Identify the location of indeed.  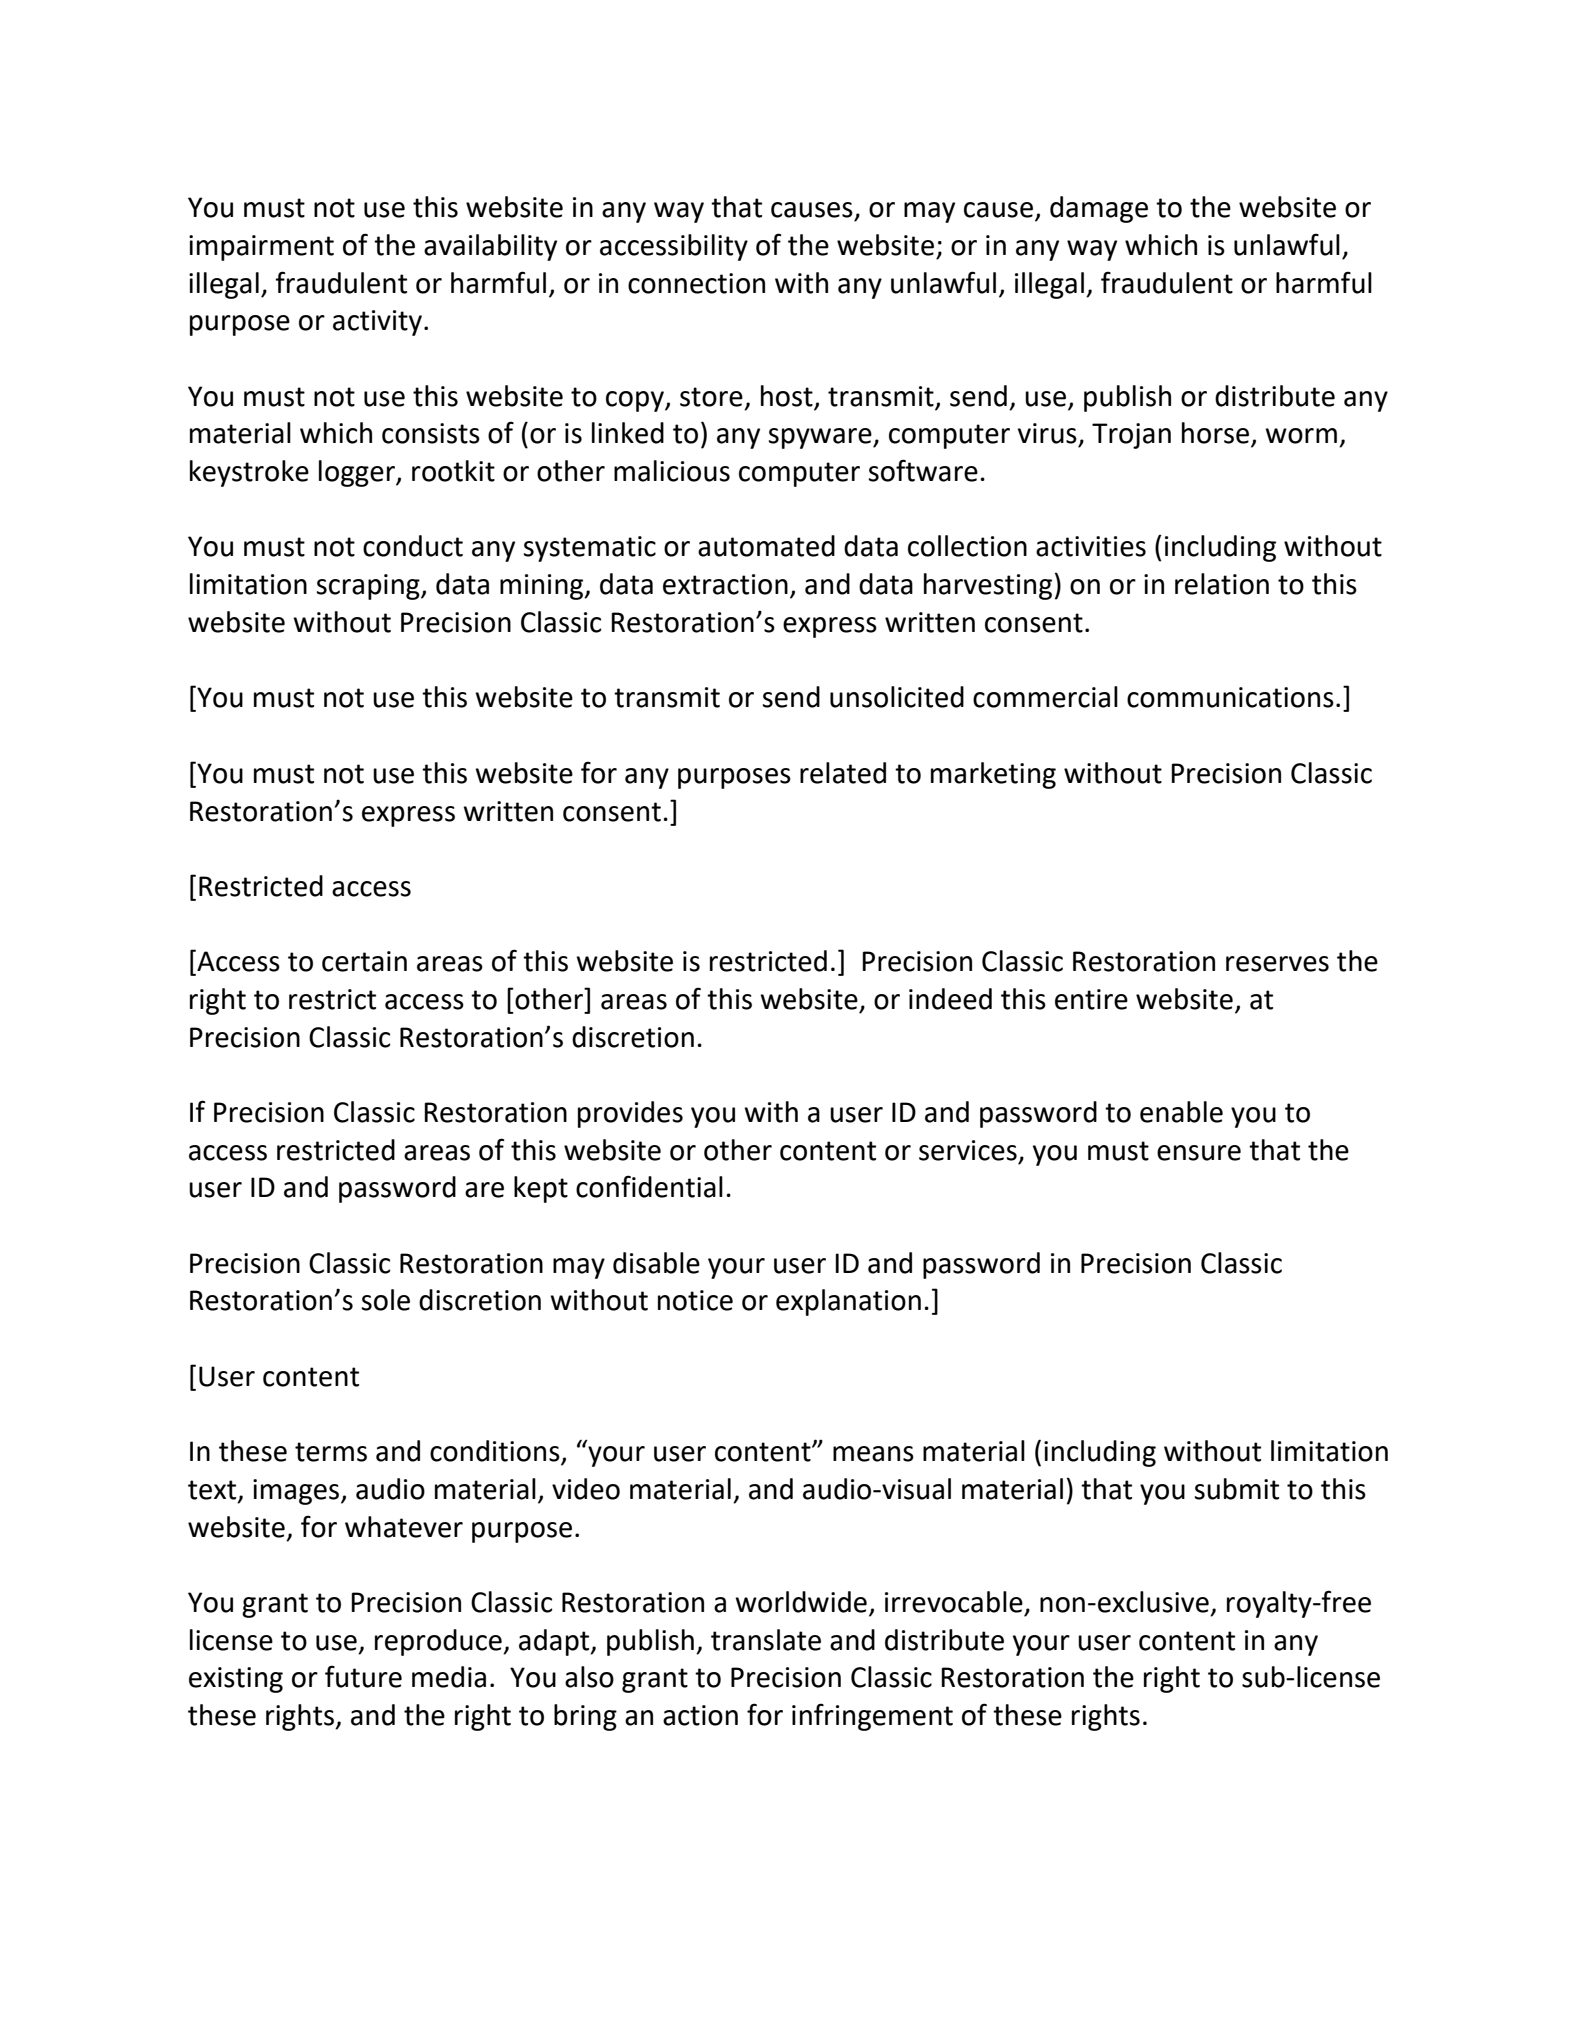
(950, 999).
